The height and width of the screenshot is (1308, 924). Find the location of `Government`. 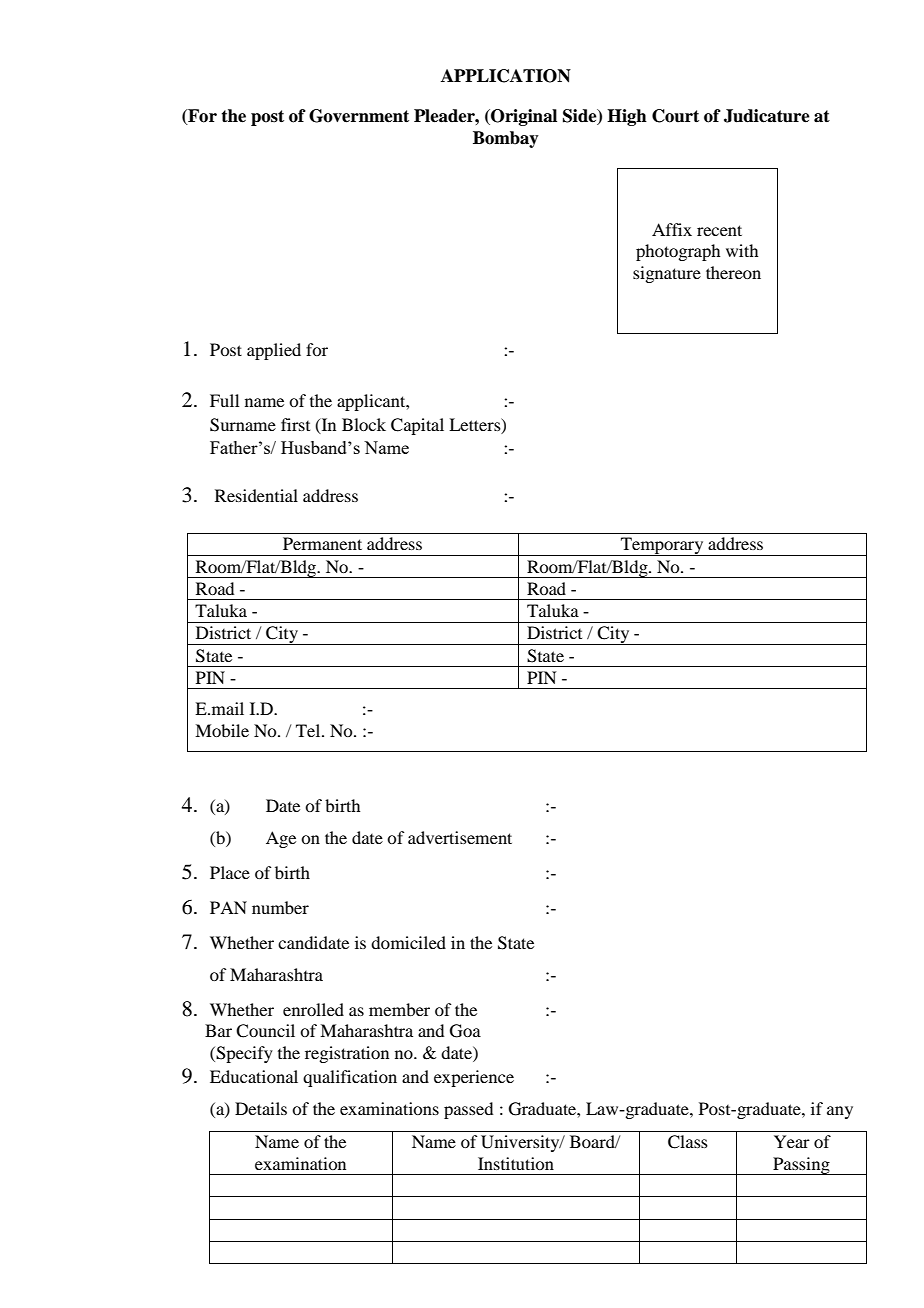

Government is located at coordinates (359, 116).
